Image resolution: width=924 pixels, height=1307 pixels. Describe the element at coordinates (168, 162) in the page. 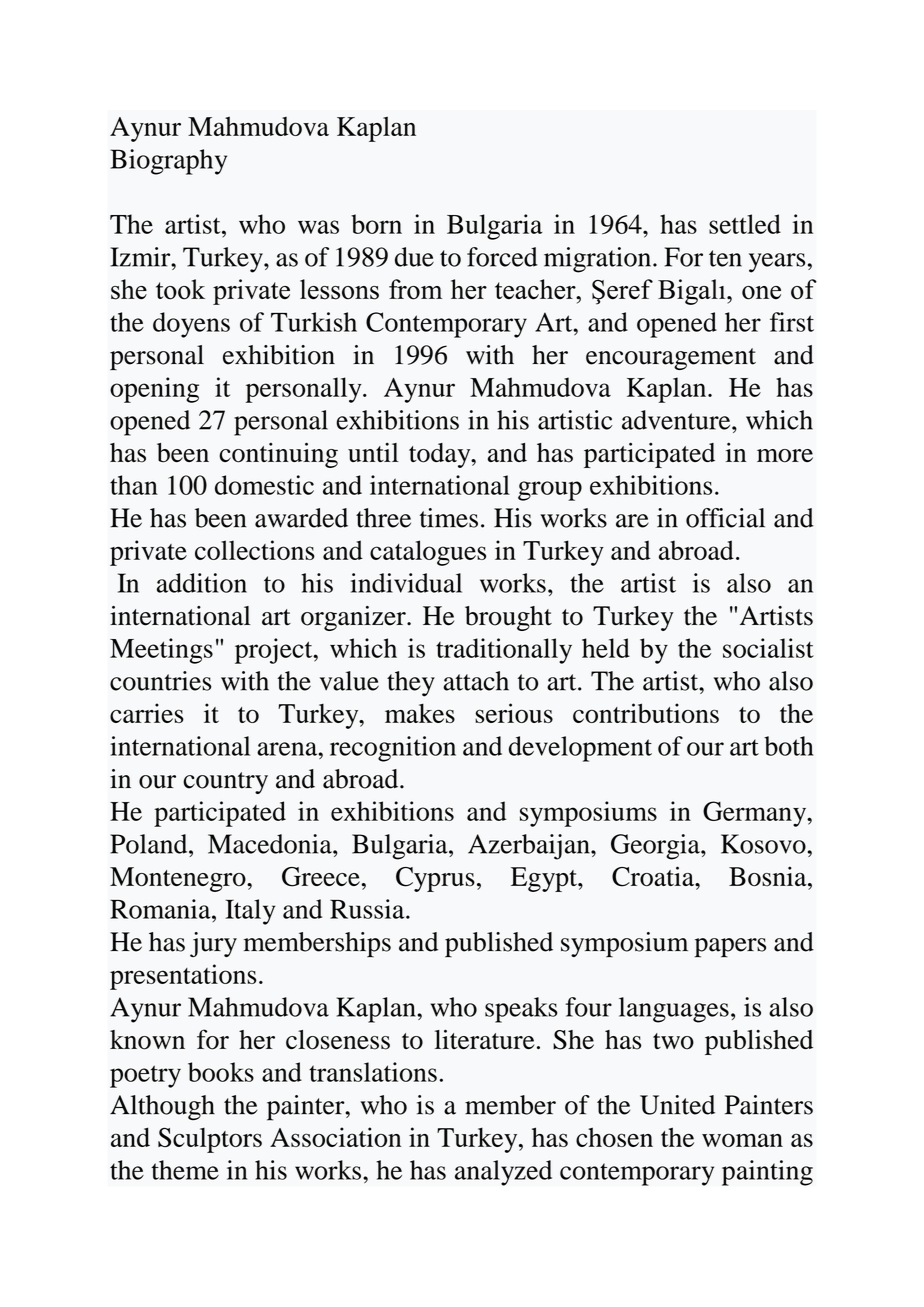

I see `Biography` at that location.
